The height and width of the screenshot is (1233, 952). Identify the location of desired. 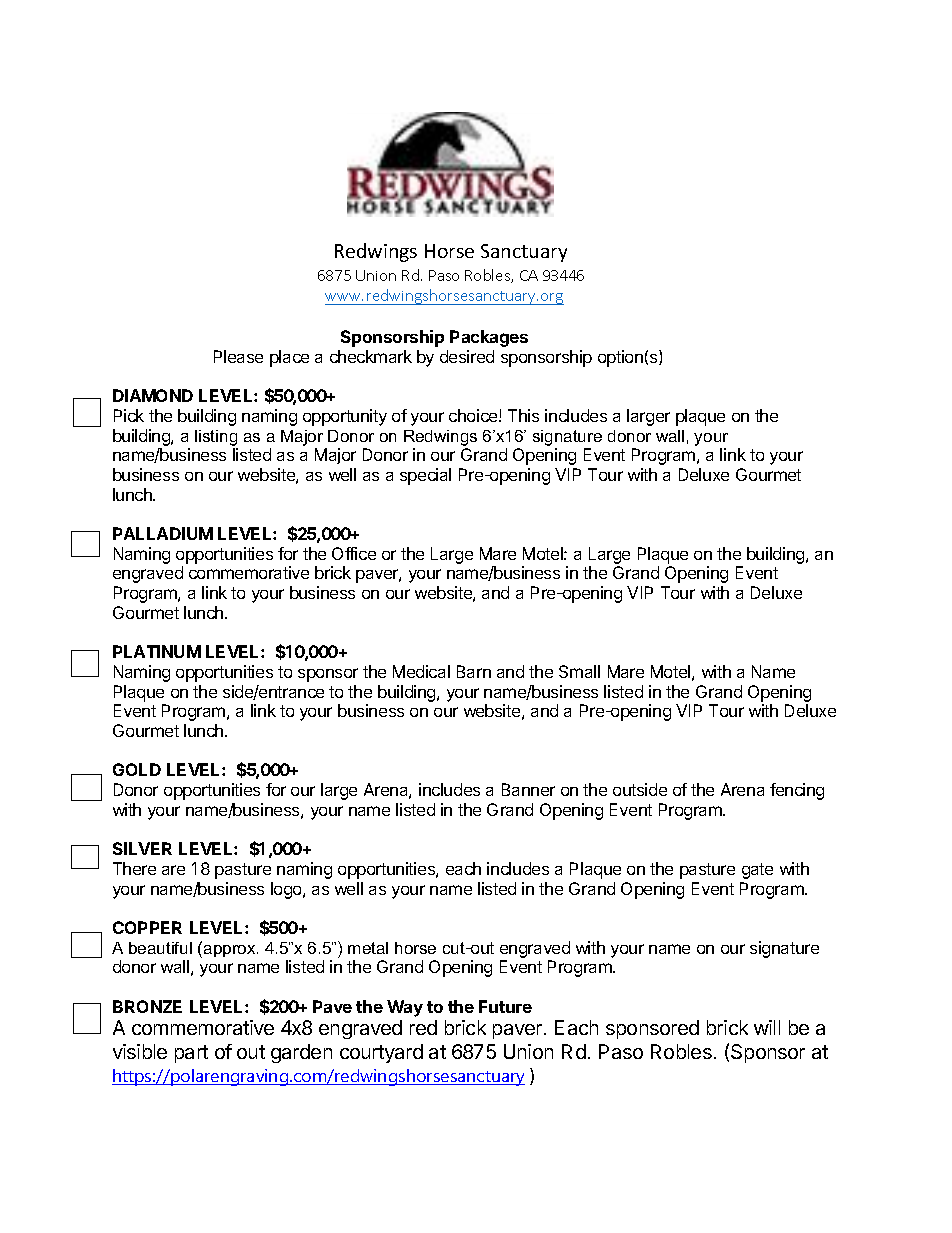
(467, 356).
